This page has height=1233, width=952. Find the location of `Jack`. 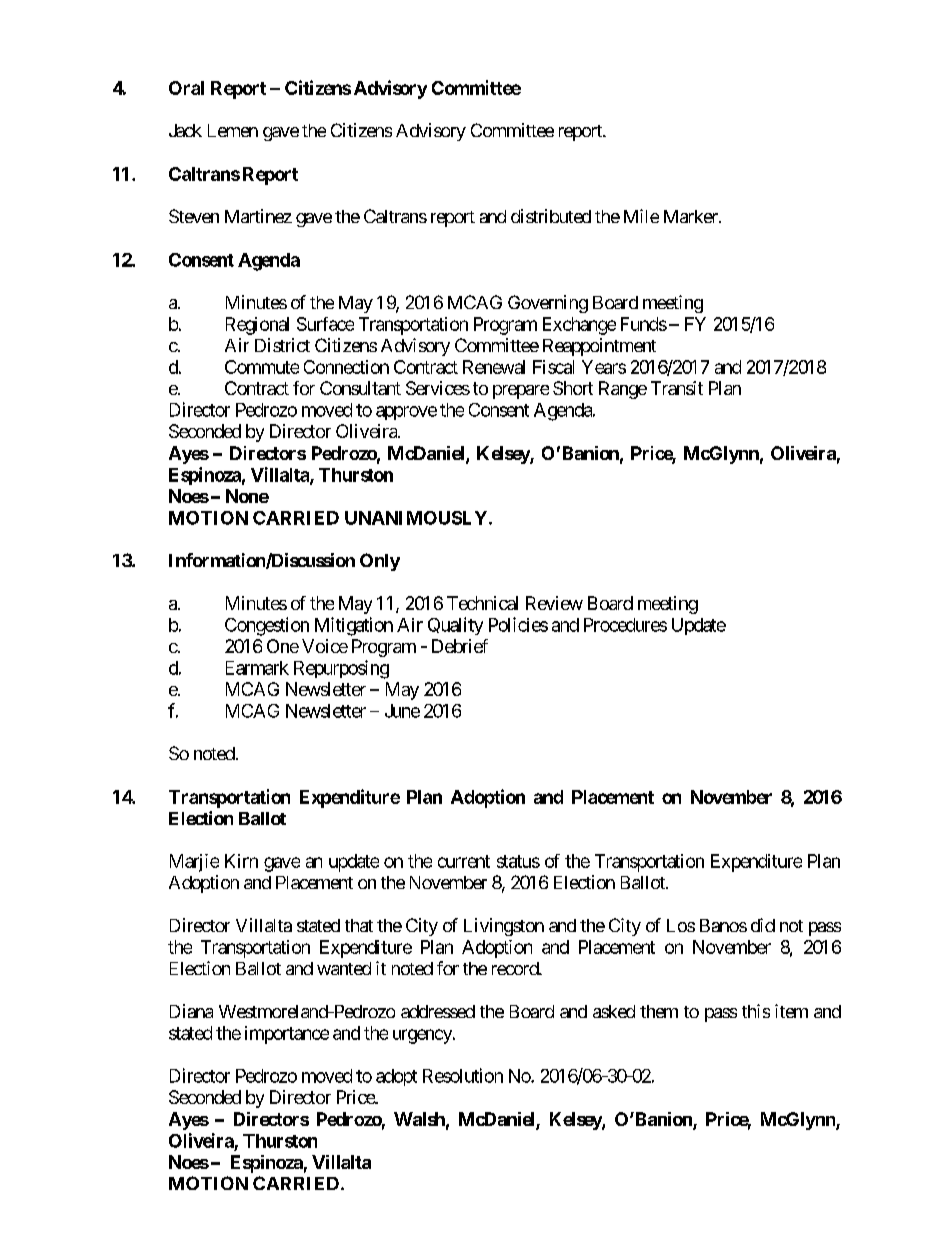

Jack is located at coordinates (185, 130).
